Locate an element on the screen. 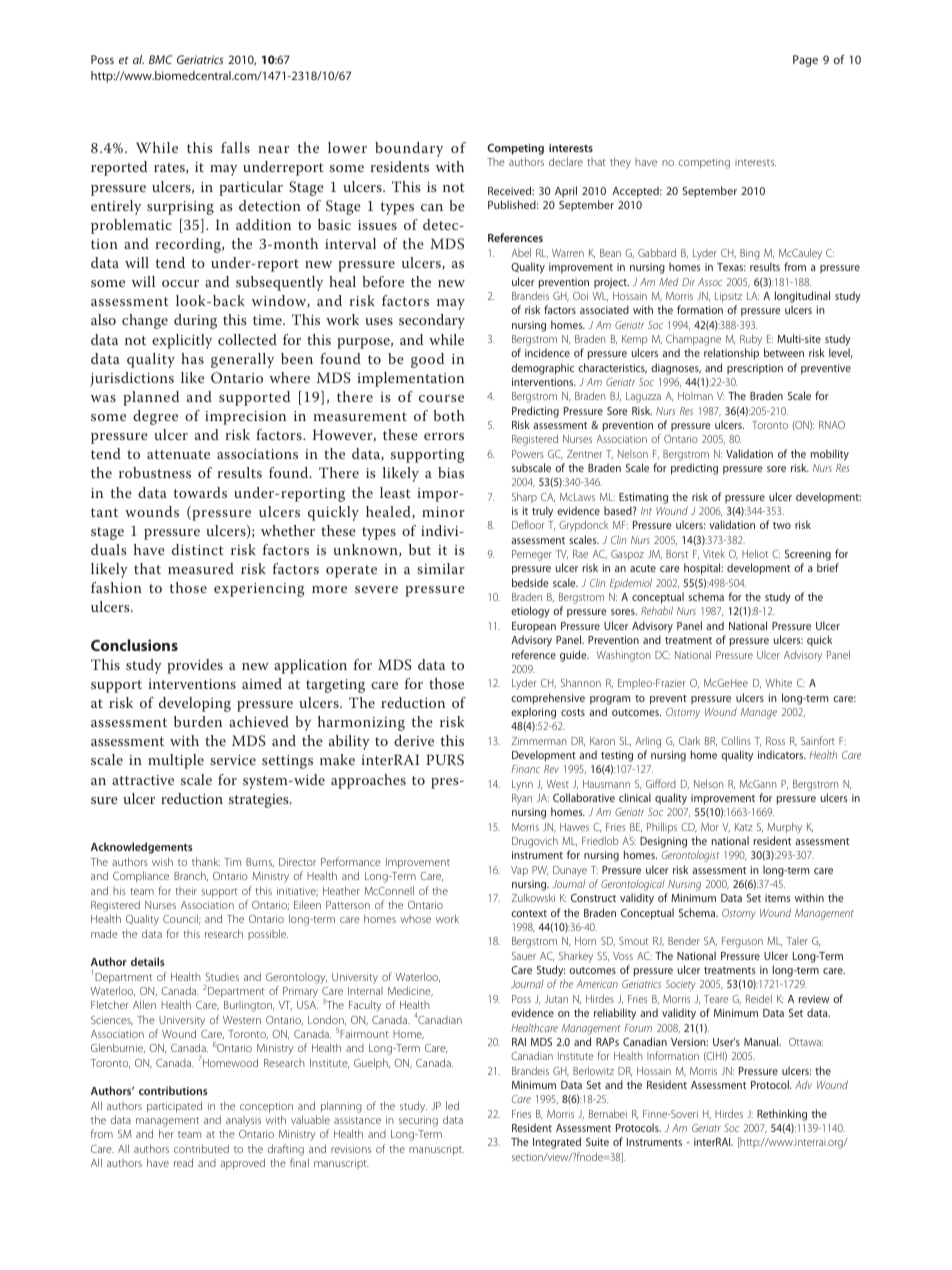 The height and width of the screenshot is (1270, 952). good is located at coordinates (427, 360).
